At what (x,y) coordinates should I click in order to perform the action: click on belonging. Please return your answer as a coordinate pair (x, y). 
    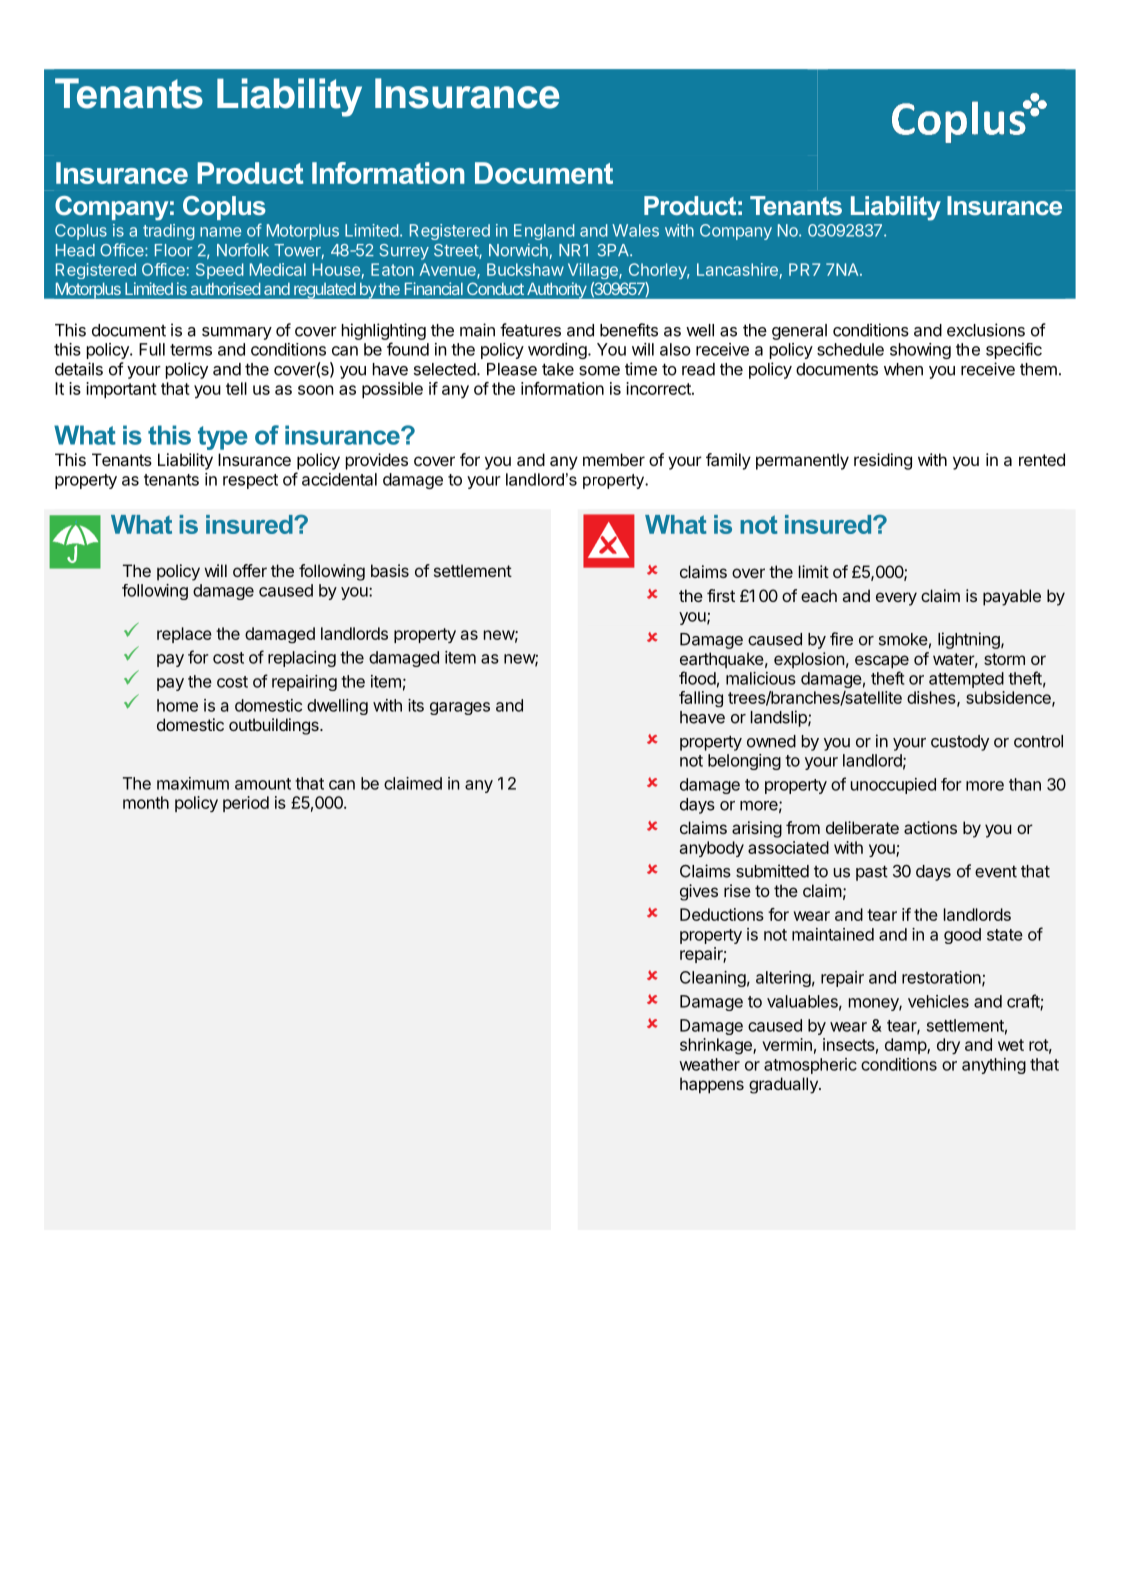
    Looking at the image, I should click on (744, 762).
